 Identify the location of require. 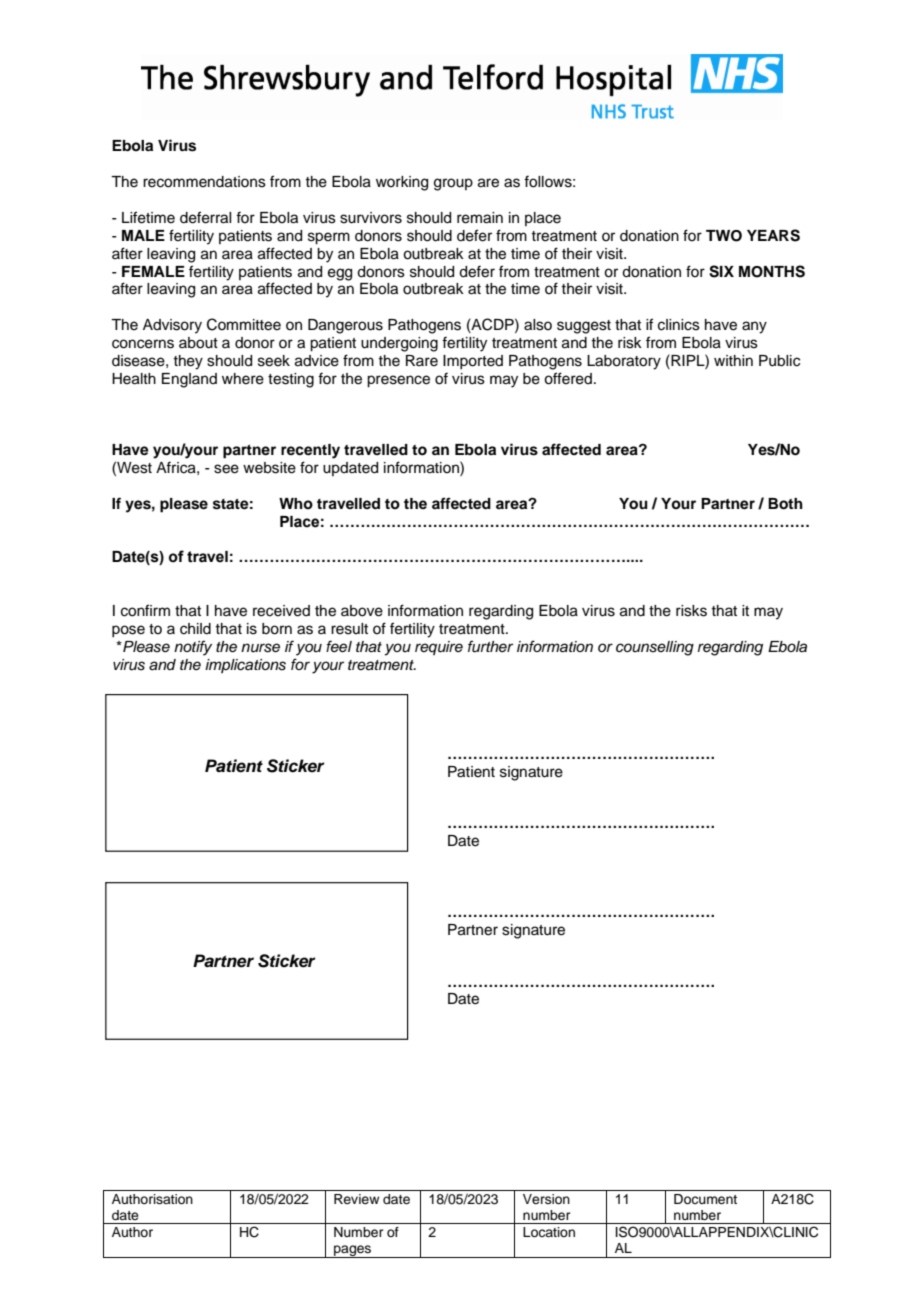
(439, 648).
